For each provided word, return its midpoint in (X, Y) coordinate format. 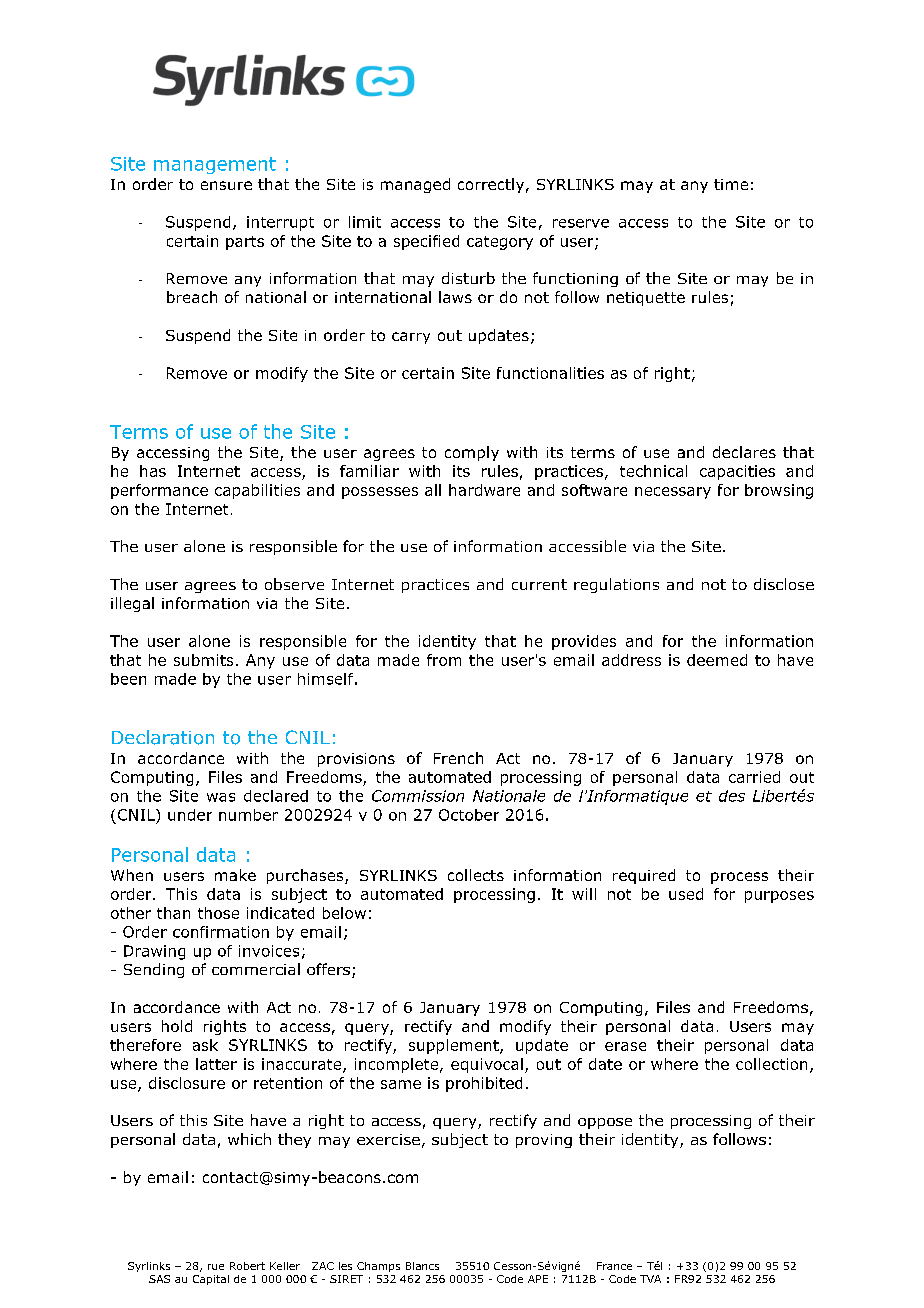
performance (159, 491)
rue (216, 1267)
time (731, 184)
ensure (226, 185)
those (218, 913)
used (686, 894)
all (433, 490)
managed (415, 185)
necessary (673, 493)
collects (476, 875)
